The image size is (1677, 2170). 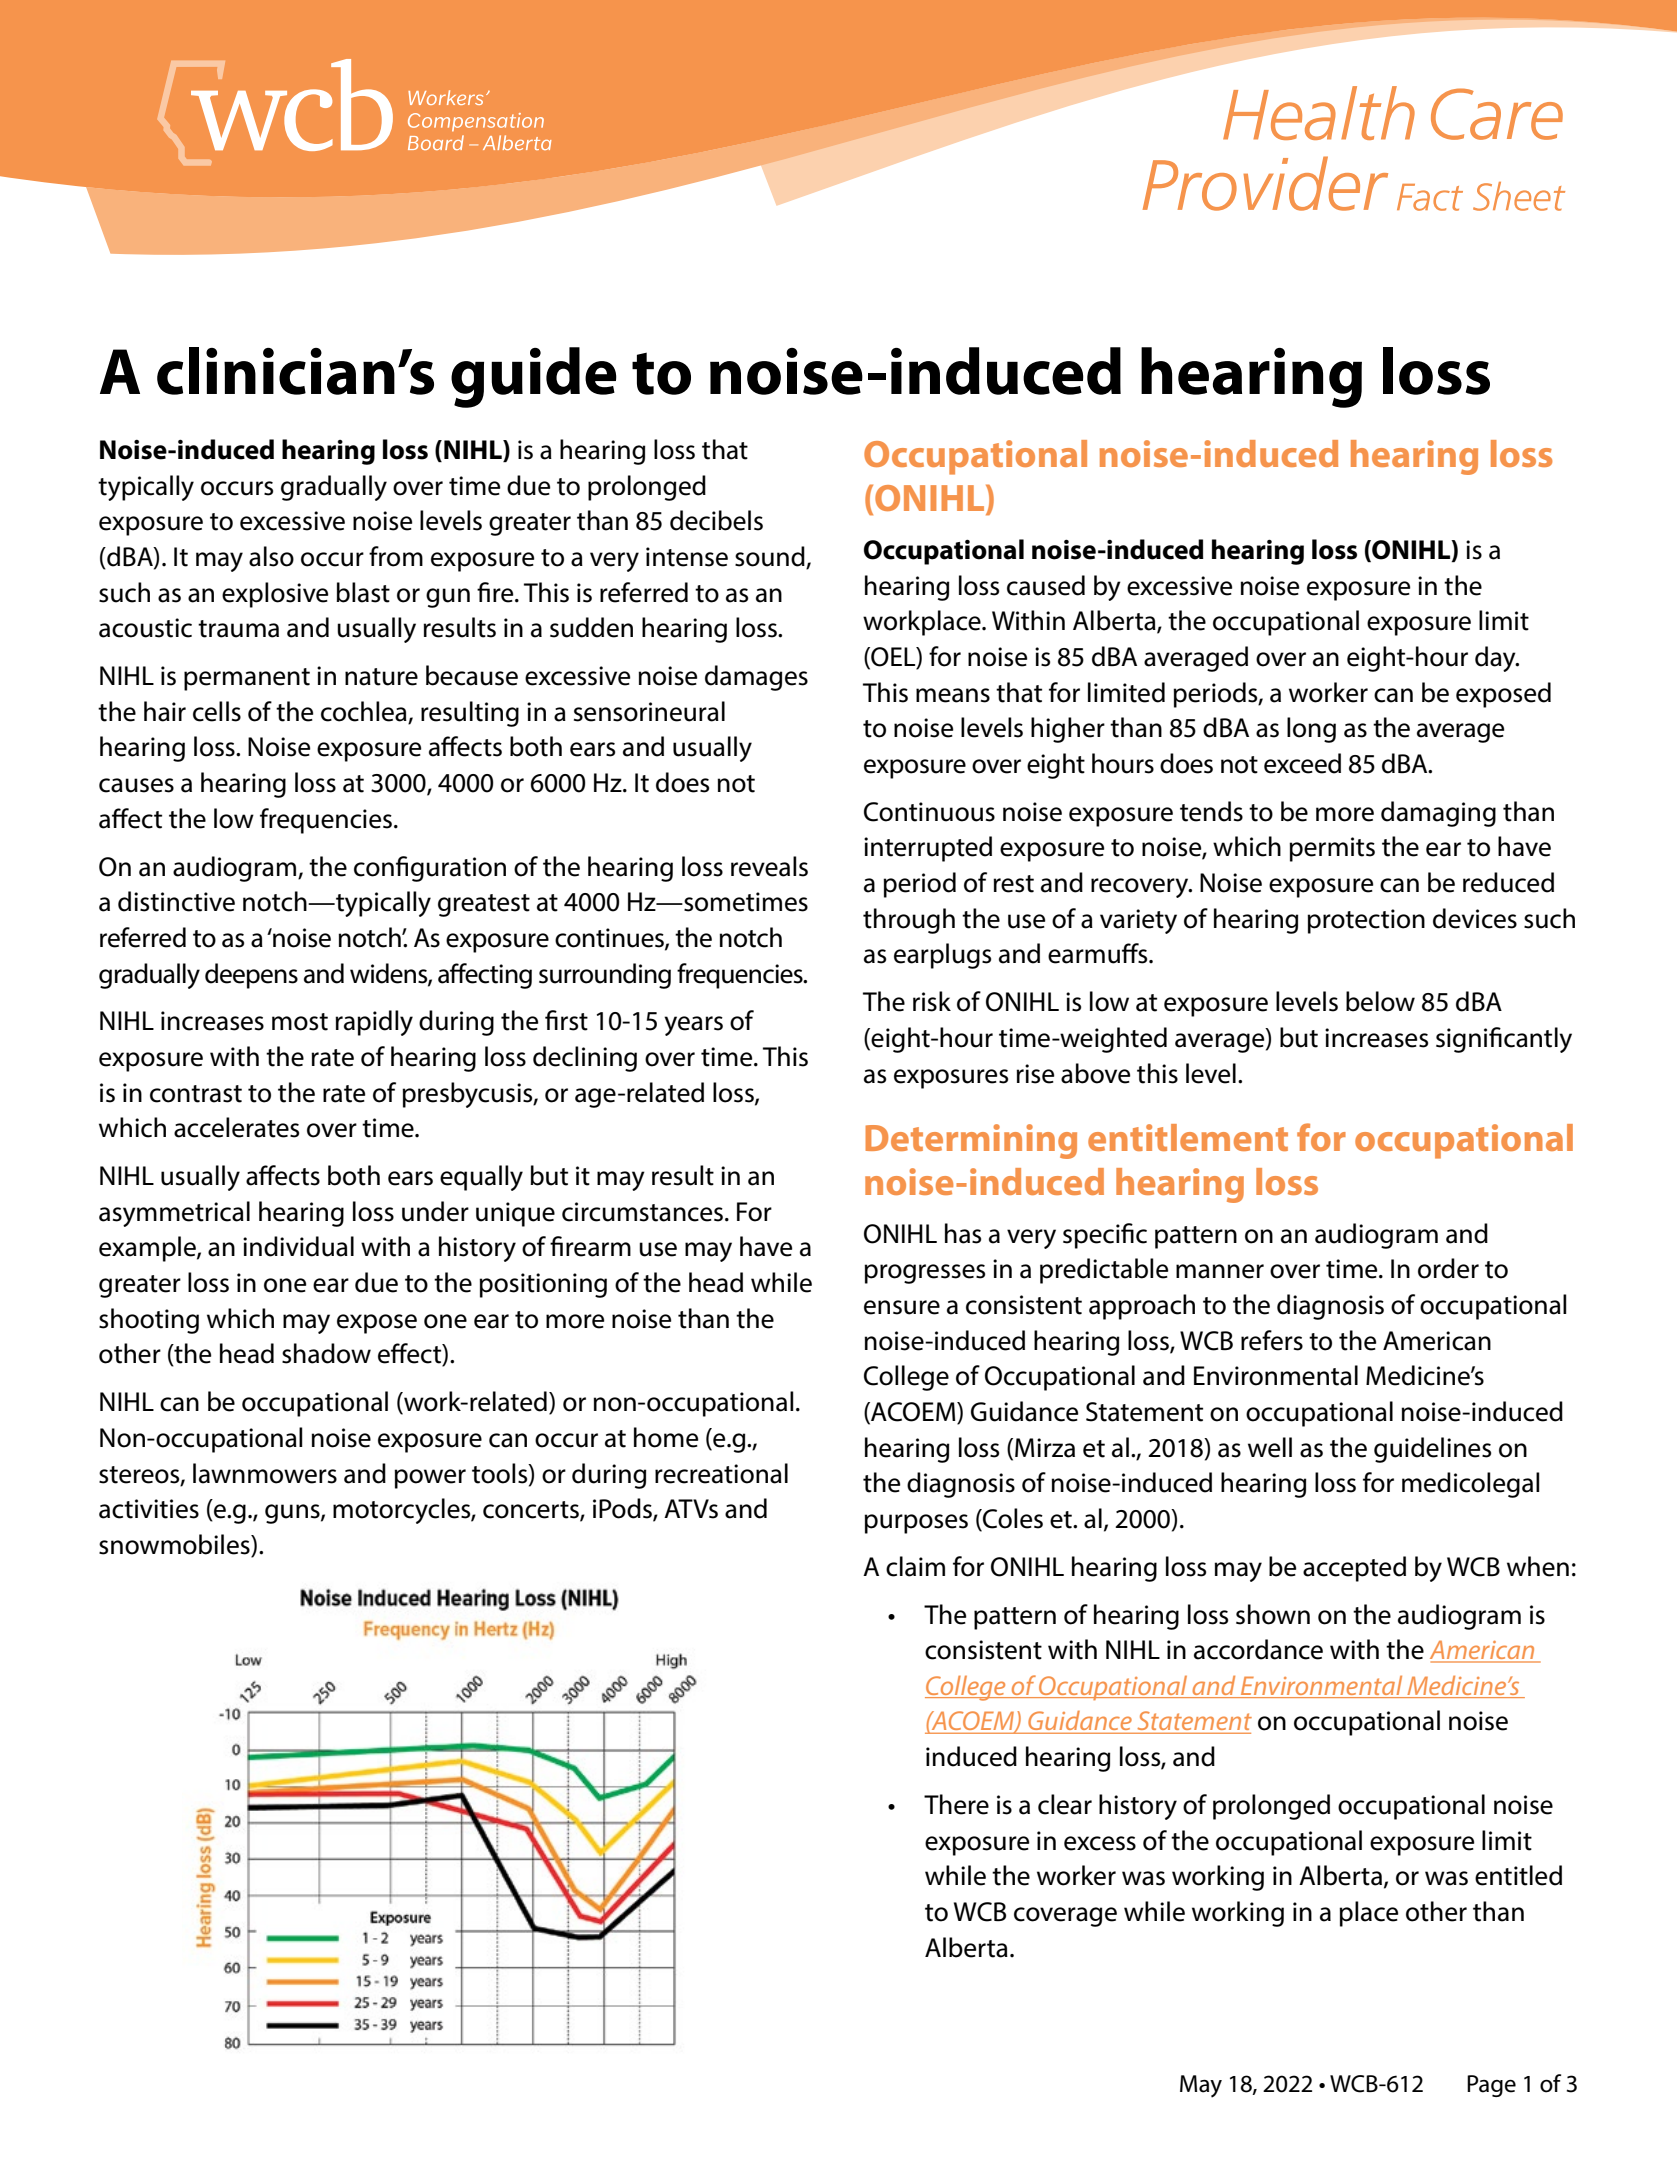 What do you see at coordinates (915, 1566) in the screenshot?
I see `claim` at bounding box center [915, 1566].
